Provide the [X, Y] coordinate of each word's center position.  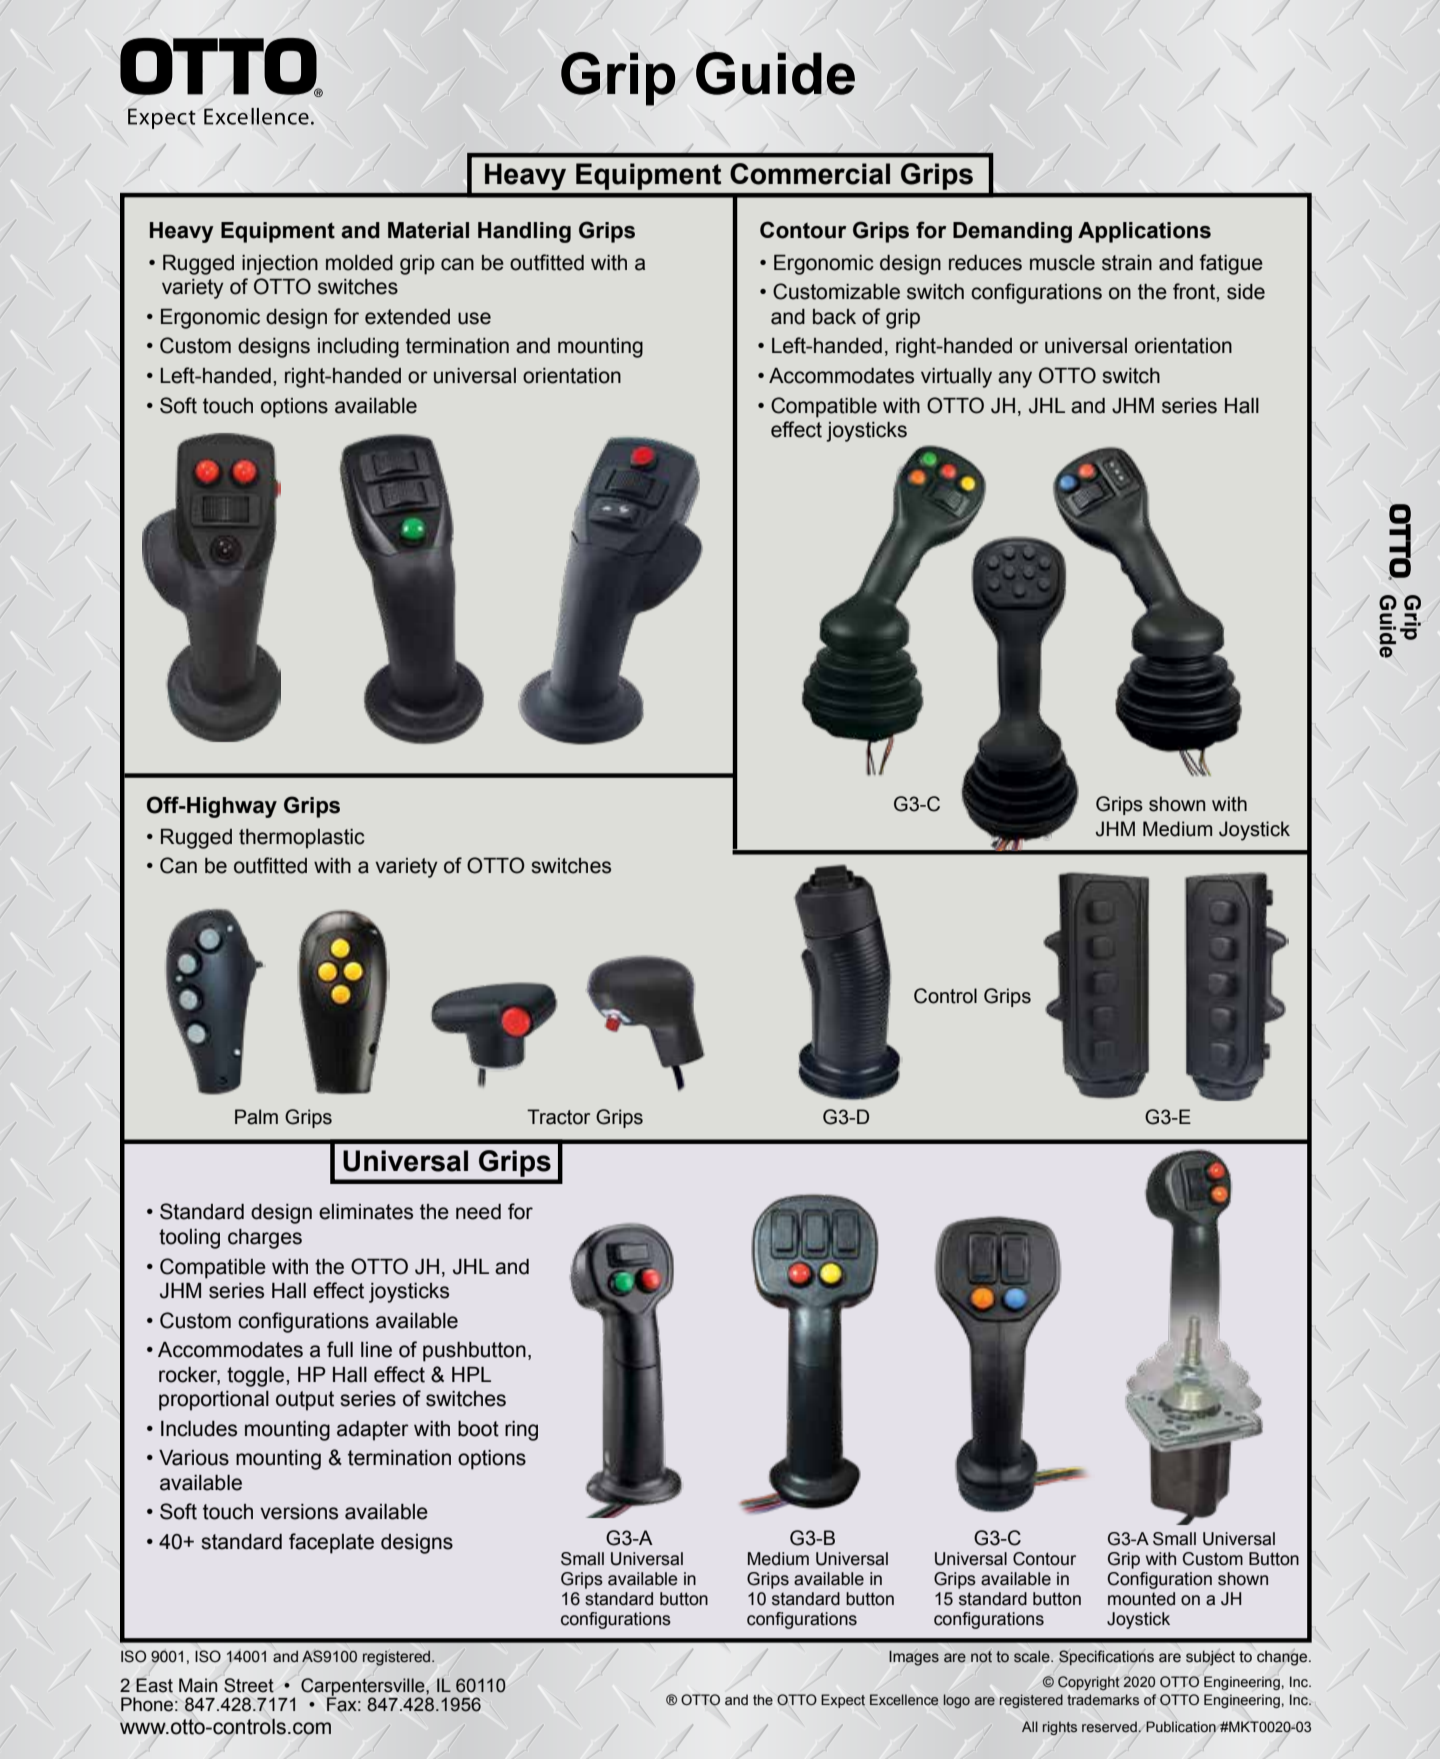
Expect [843, 1701]
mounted [1141, 1599]
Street [249, 1685]
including [358, 348]
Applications [1144, 232]
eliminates [366, 1212]
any [1015, 379]
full [340, 1349]
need [478, 1212]
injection [280, 265]
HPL [471, 1374]
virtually [956, 378]
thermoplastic [302, 839]
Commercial [810, 174]
